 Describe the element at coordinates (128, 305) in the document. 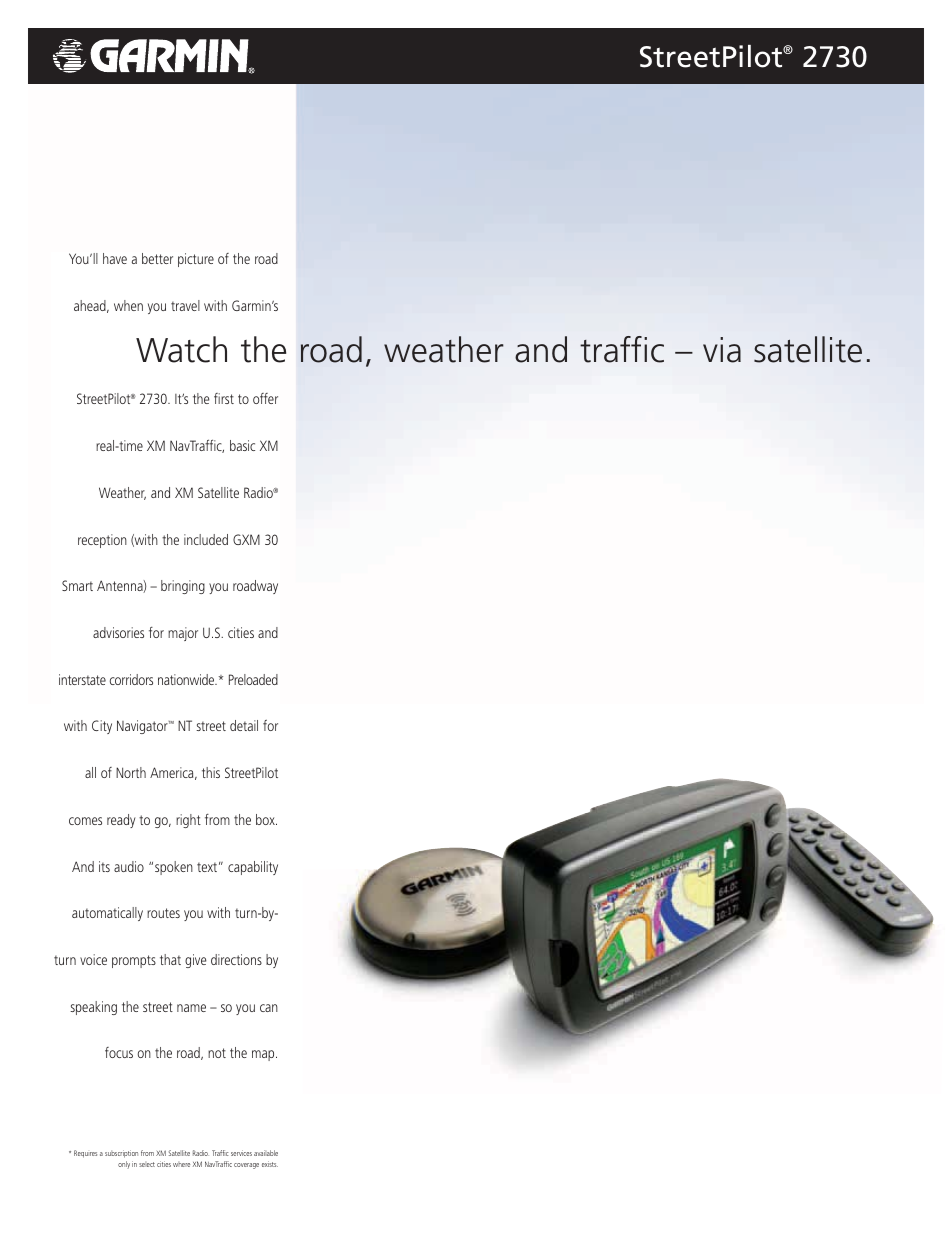

I see `when` at that location.
